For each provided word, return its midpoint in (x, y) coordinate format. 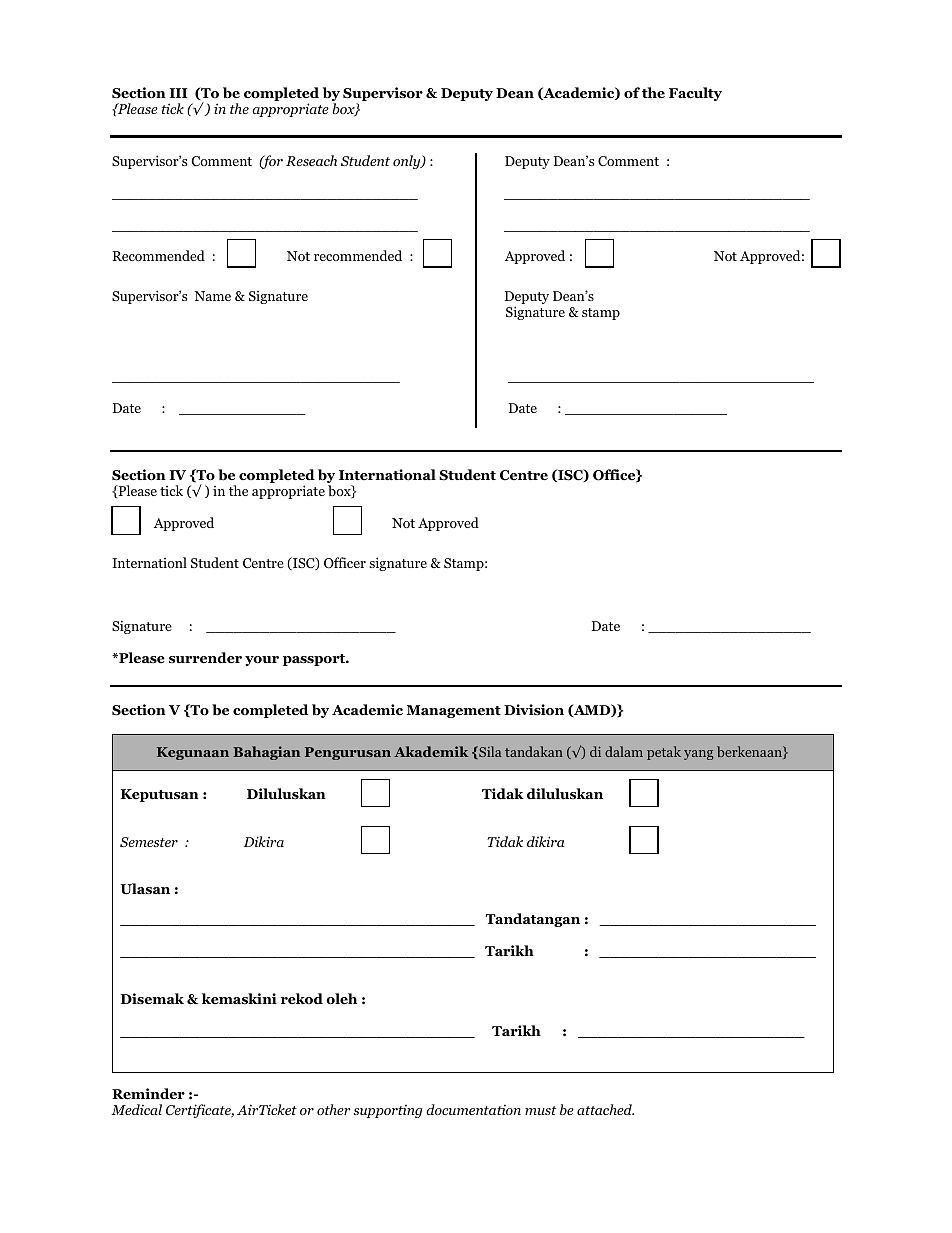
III (178, 93)
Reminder (148, 1094)
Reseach (311, 160)
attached (605, 1109)
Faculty (695, 94)
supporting (388, 1111)
